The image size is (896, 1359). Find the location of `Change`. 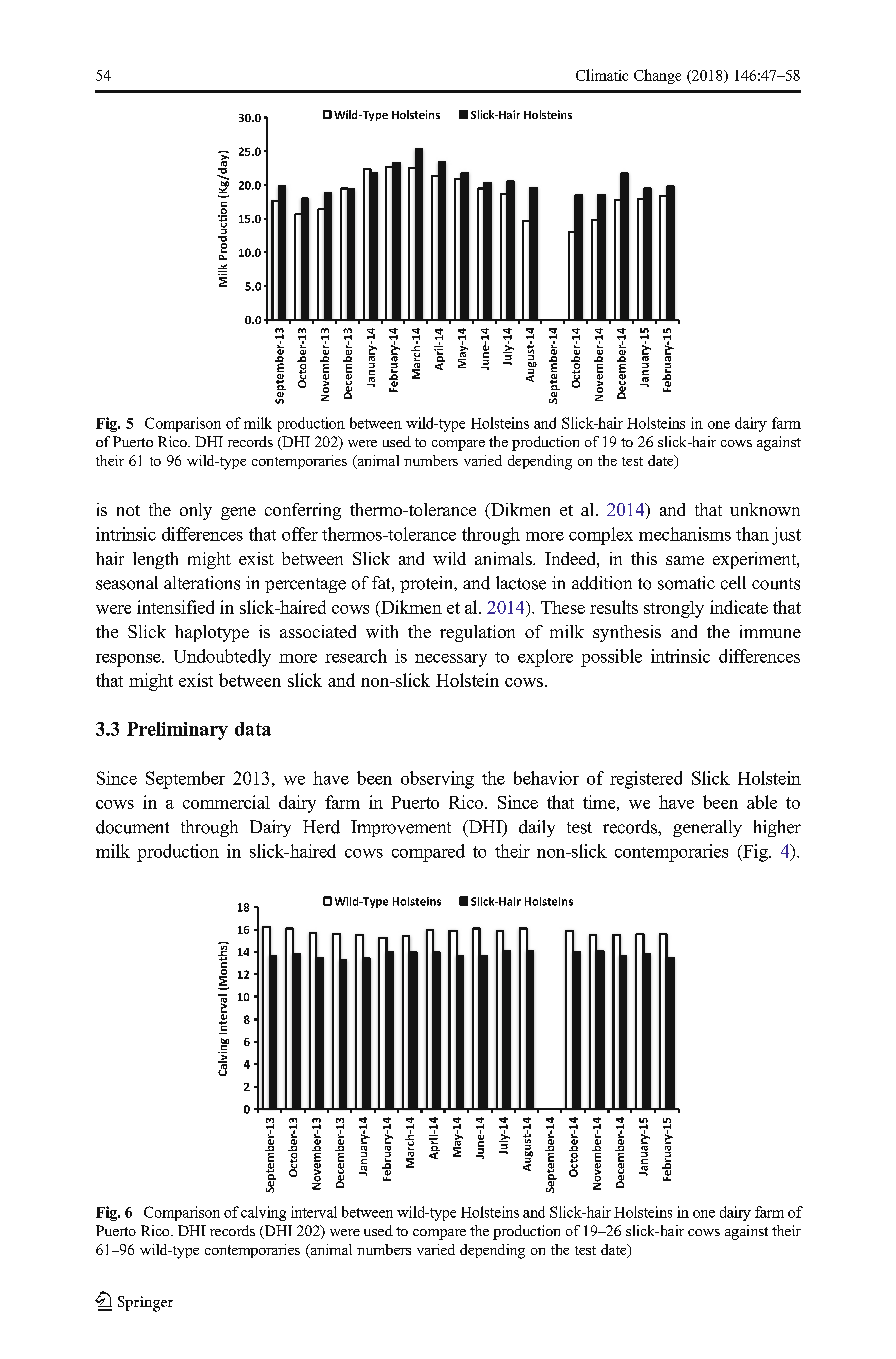

Change is located at coordinates (657, 76).
